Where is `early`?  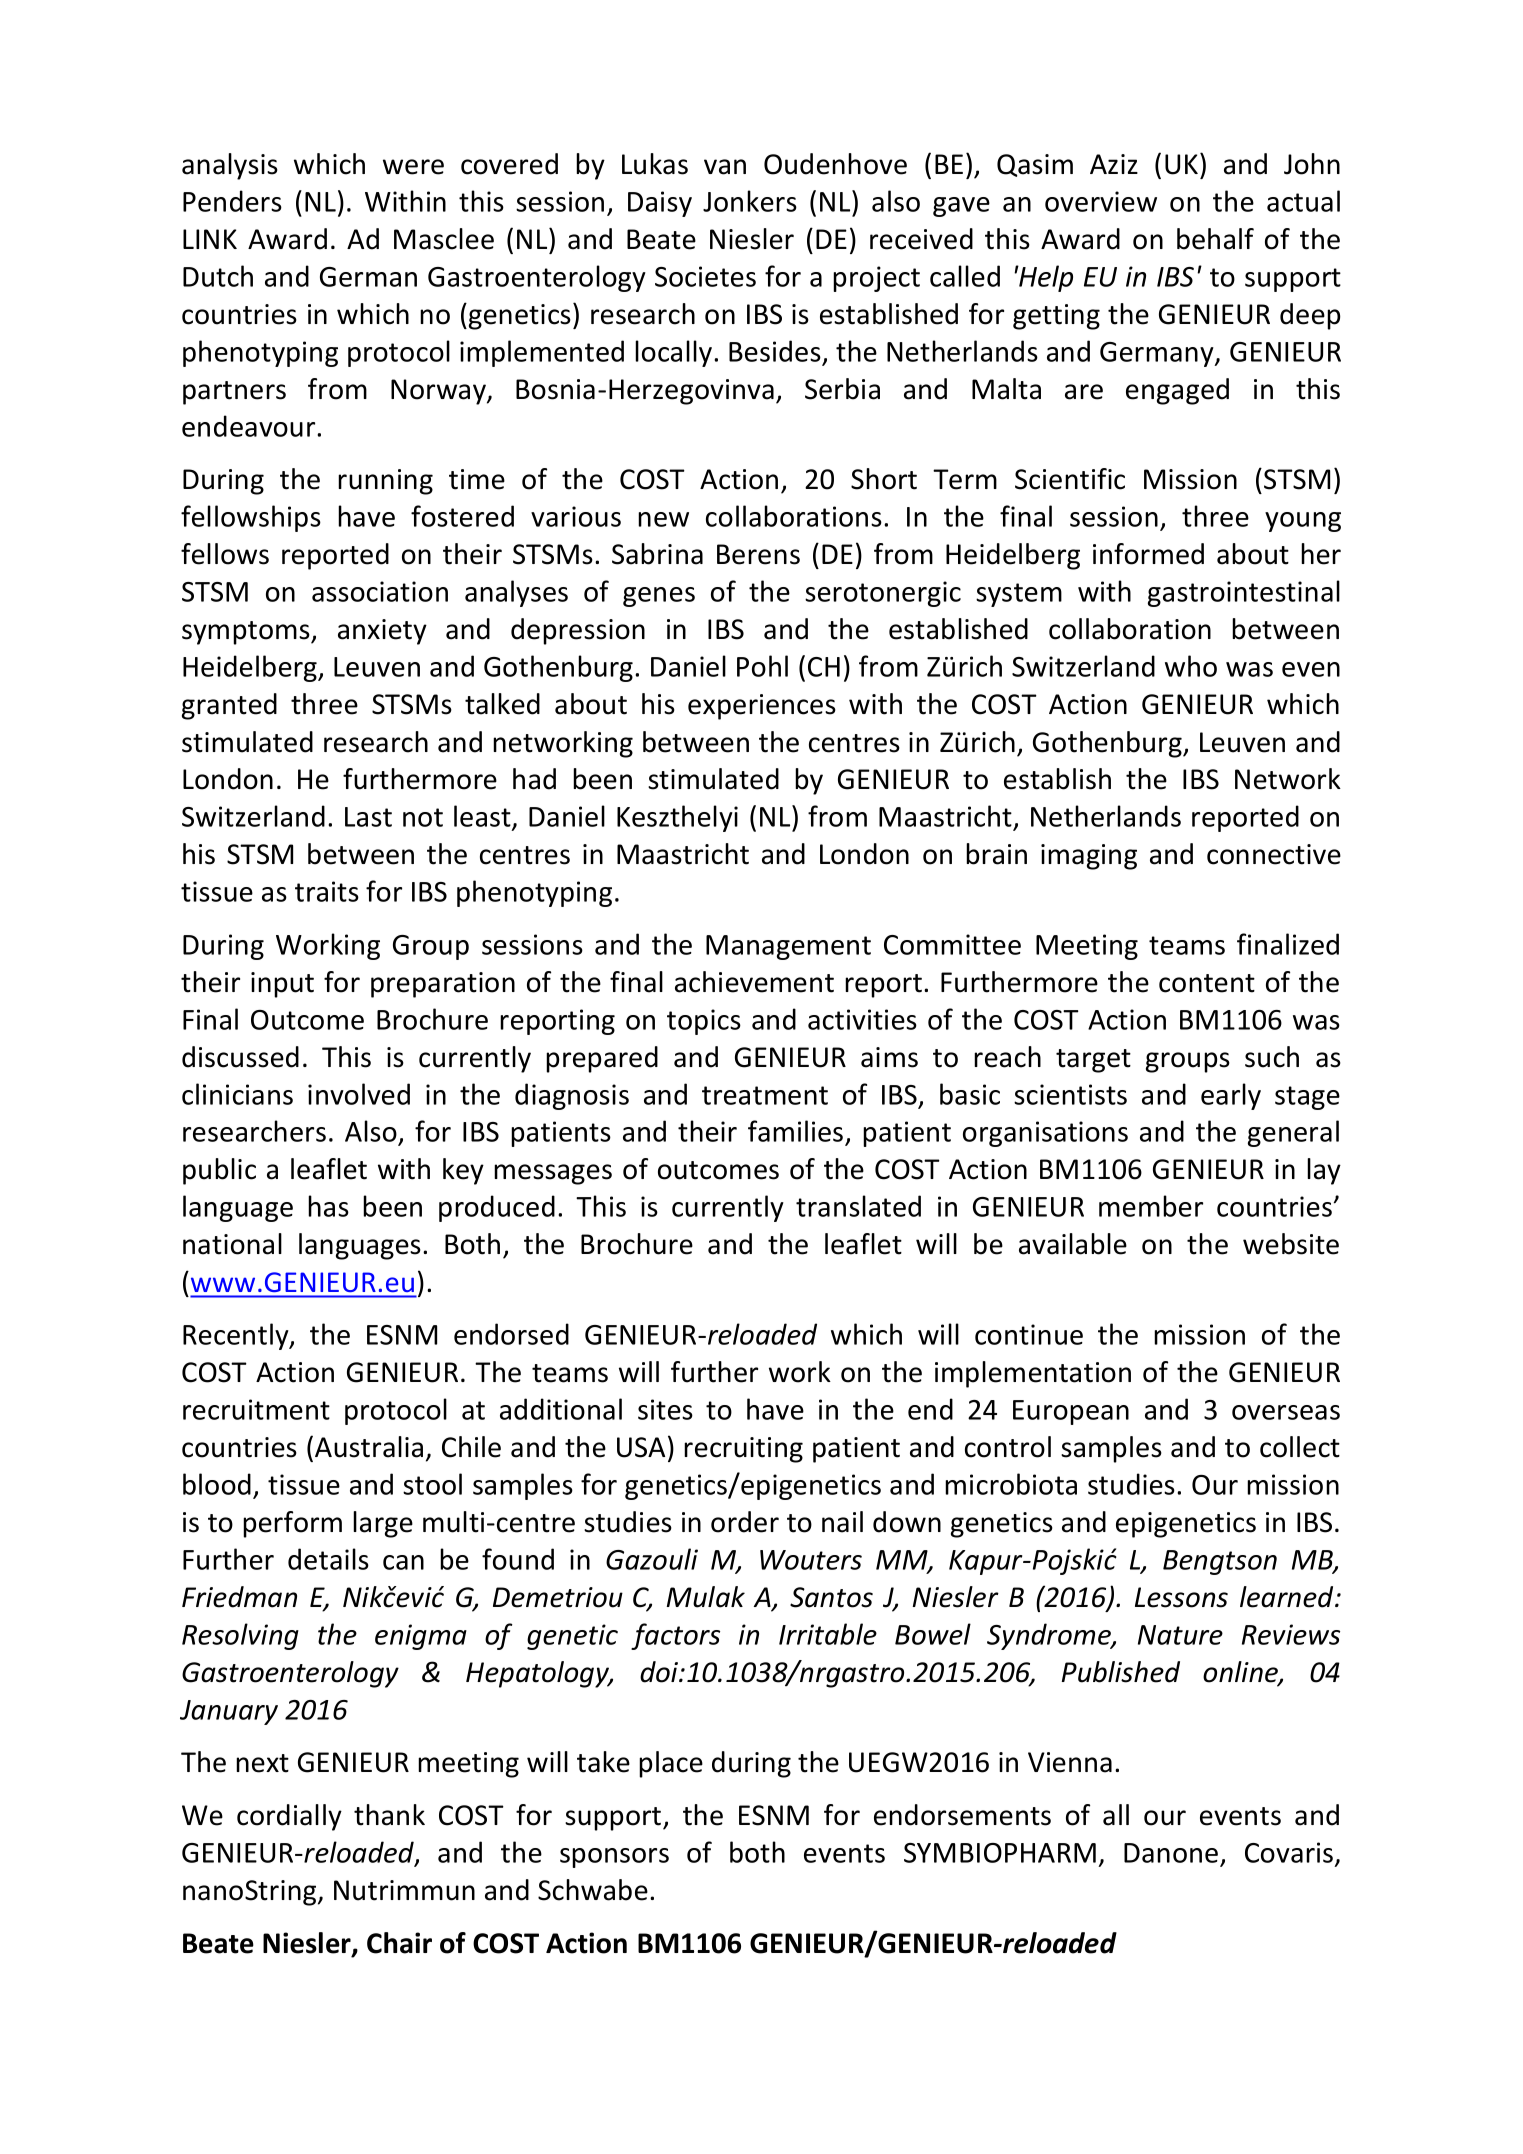 early is located at coordinates (1231, 1096).
